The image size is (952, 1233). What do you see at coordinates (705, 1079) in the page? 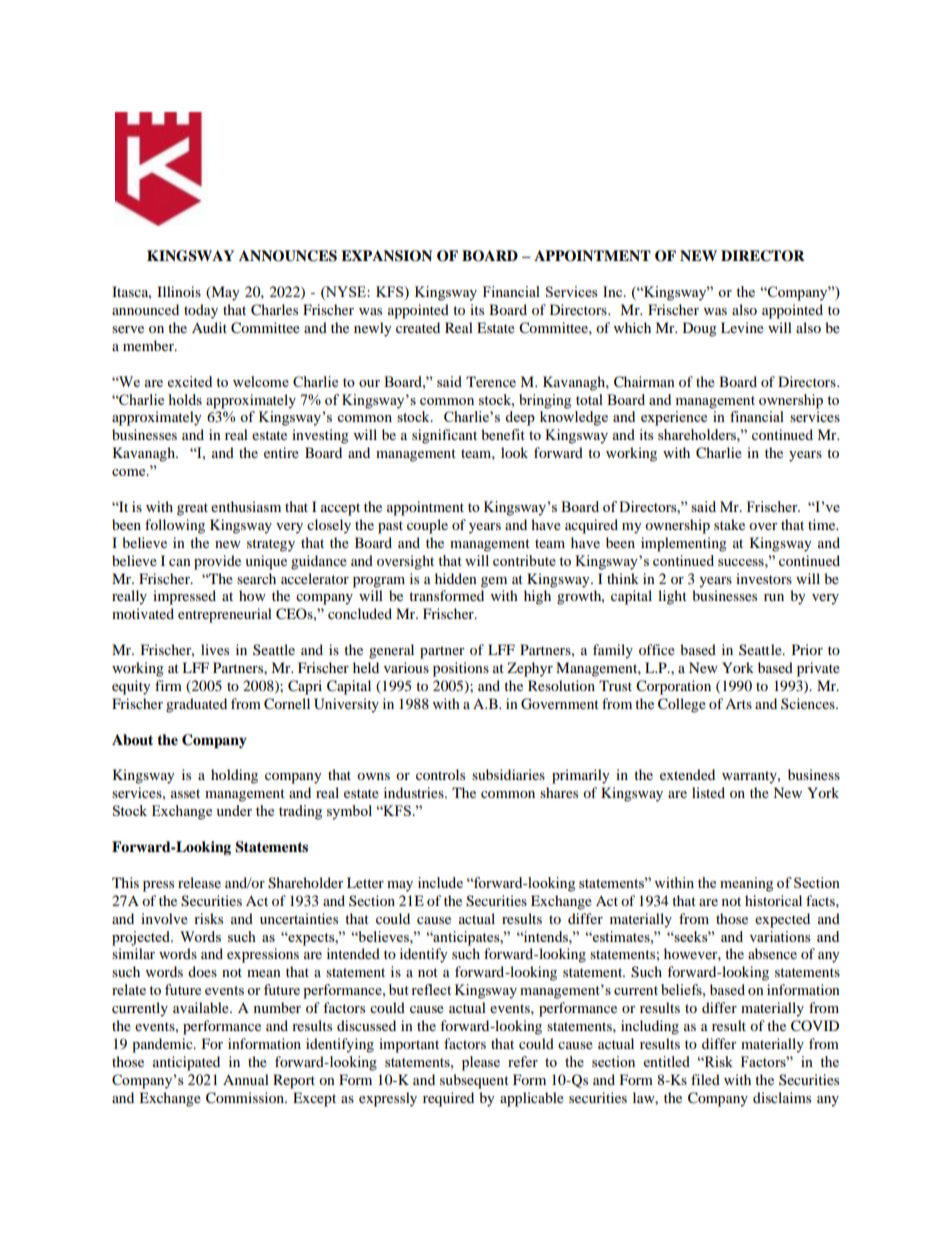
I see `filed` at bounding box center [705, 1079].
